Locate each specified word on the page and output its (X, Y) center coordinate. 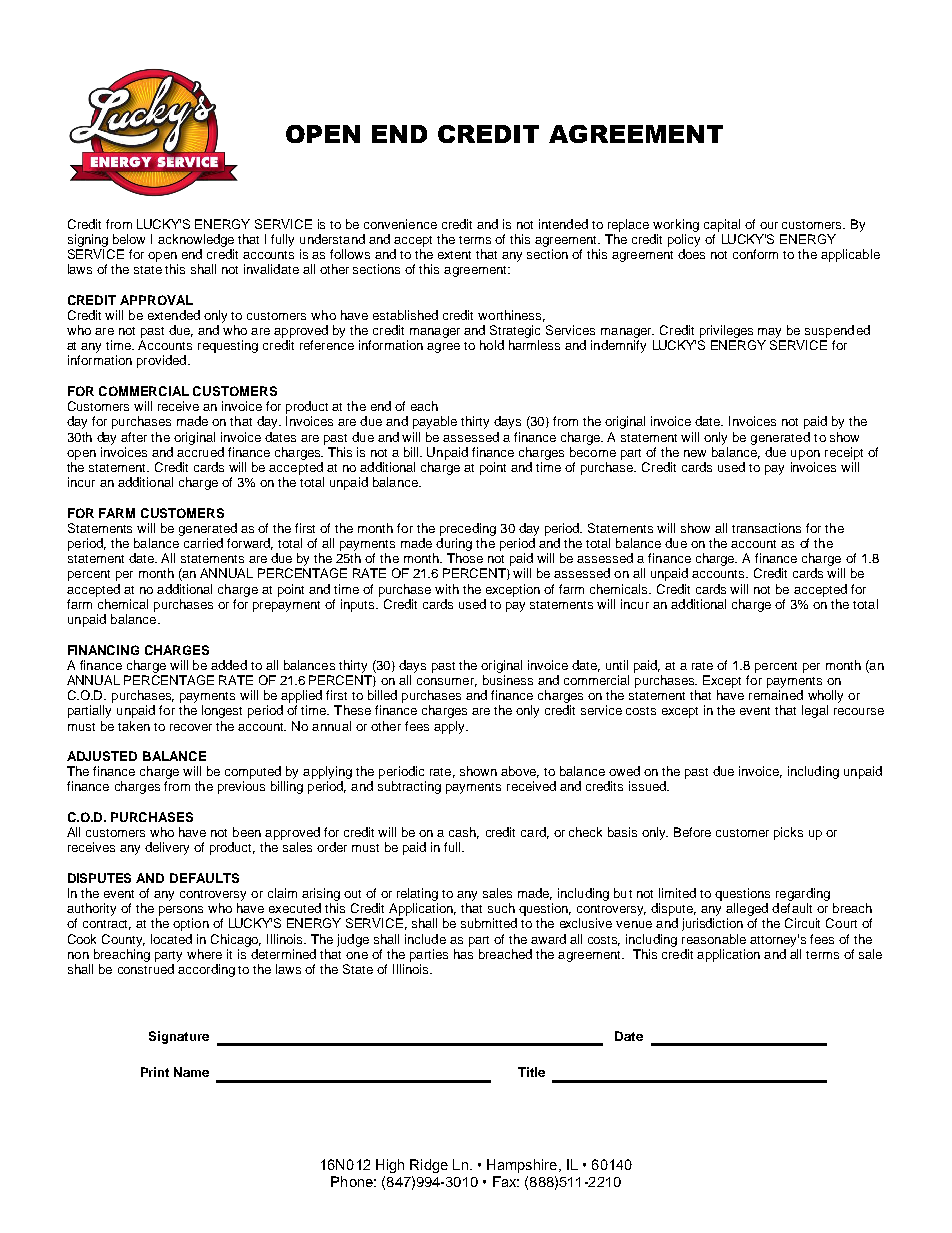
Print (155, 1072)
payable (435, 422)
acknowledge (196, 240)
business (508, 680)
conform (755, 254)
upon (805, 455)
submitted (489, 923)
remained (776, 695)
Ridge (429, 1166)
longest (222, 711)
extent (454, 255)
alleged (747, 911)
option (191, 924)
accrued (200, 452)
